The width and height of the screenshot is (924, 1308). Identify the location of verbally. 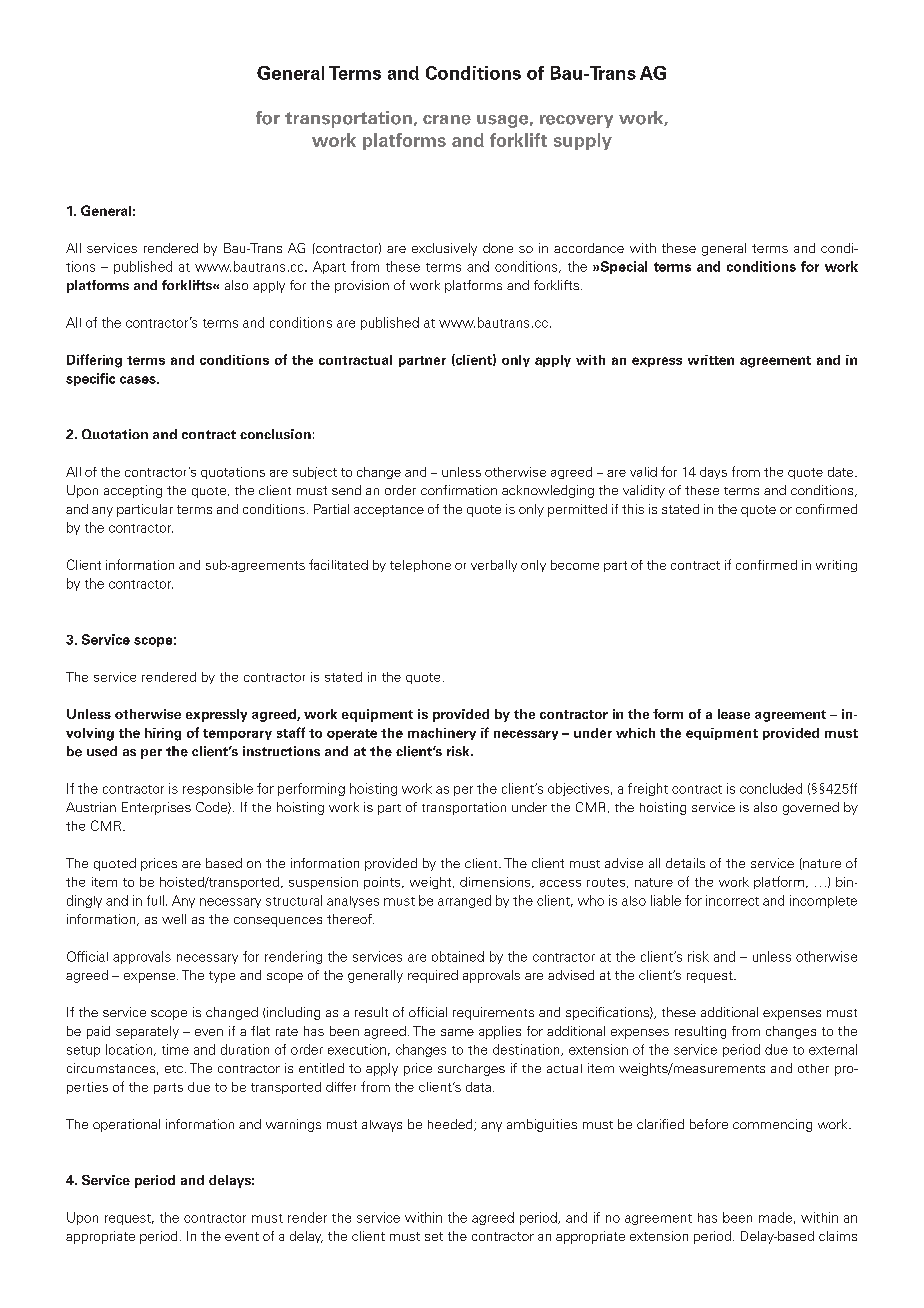
(494, 566).
